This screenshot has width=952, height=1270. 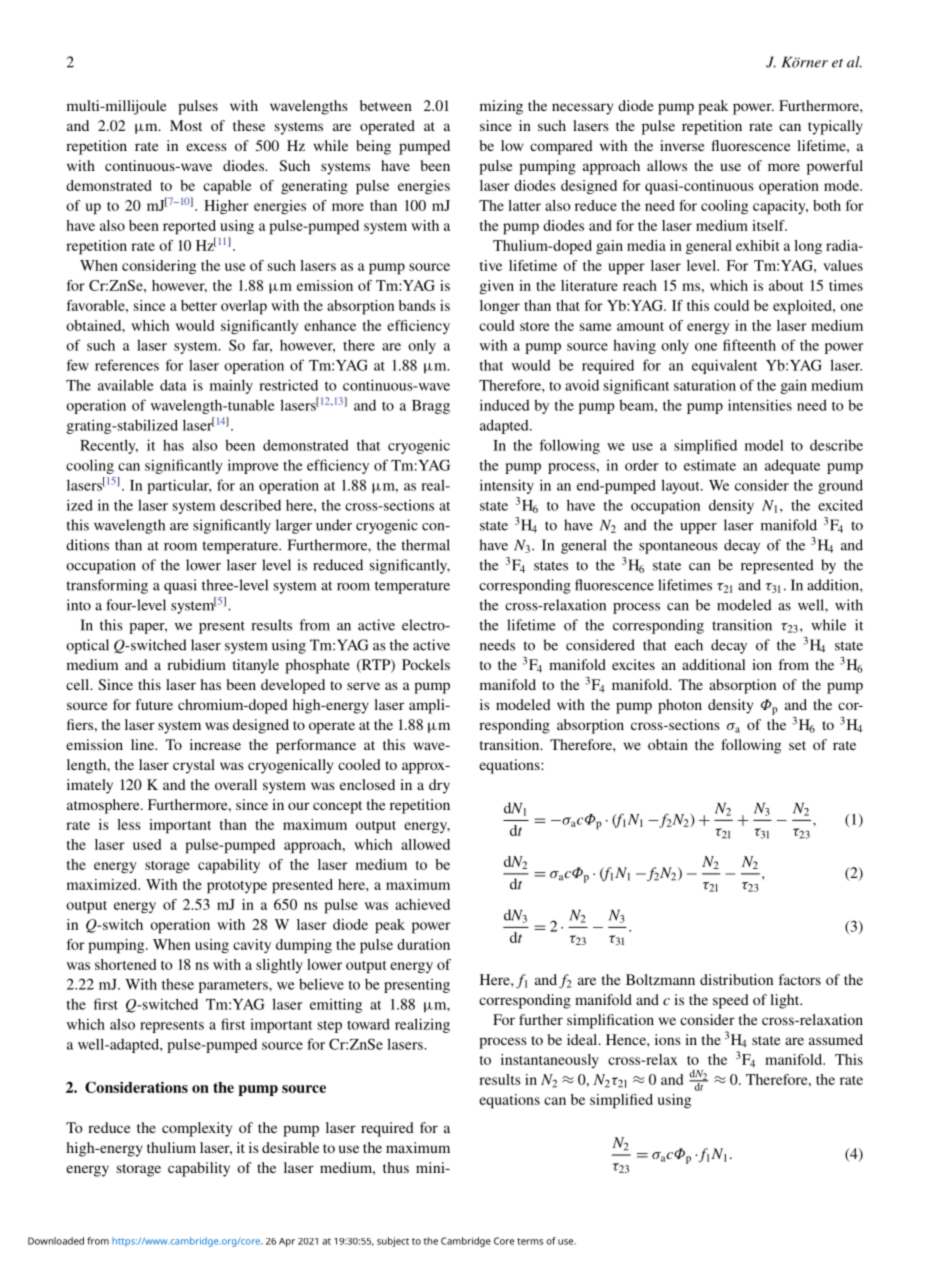 What do you see at coordinates (682, 145) in the screenshot?
I see `inverse` at bounding box center [682, 145].
